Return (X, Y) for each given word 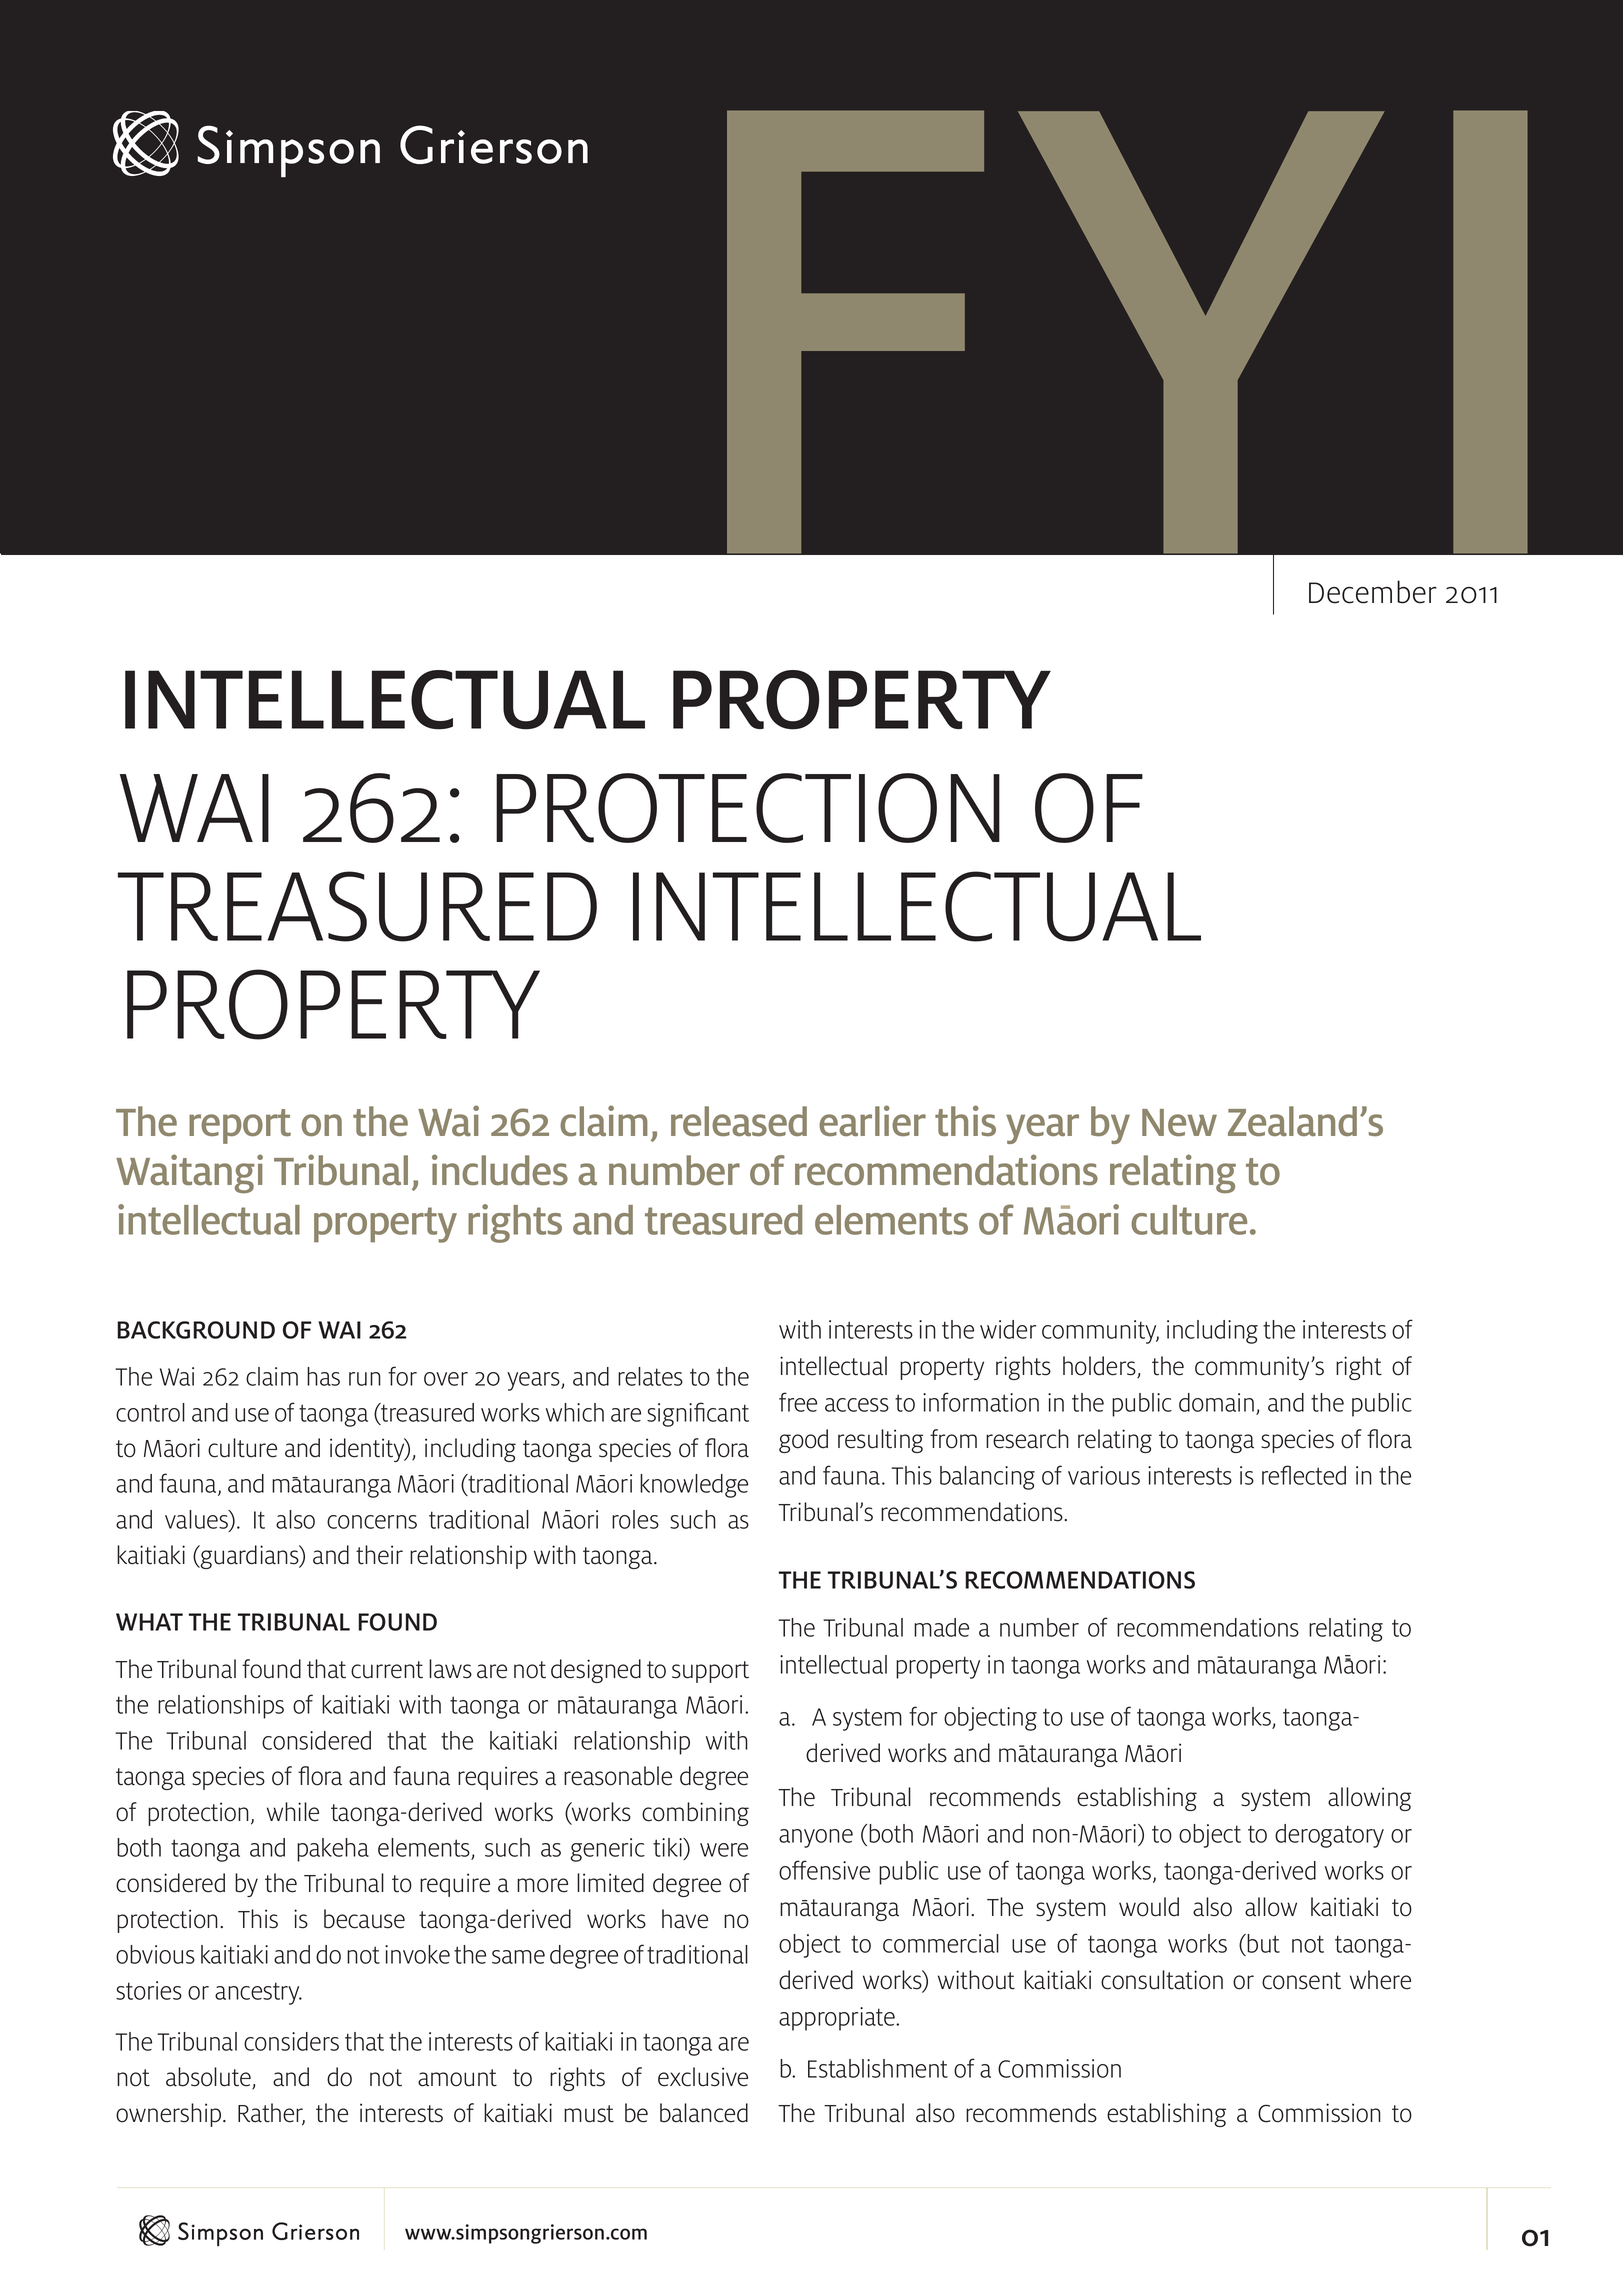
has (323, 1376)
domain (1216, 1402)
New (1179, 1122)
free (798, 1402)
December (1373, 592)
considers (291, 2041)
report (240, 1126)
